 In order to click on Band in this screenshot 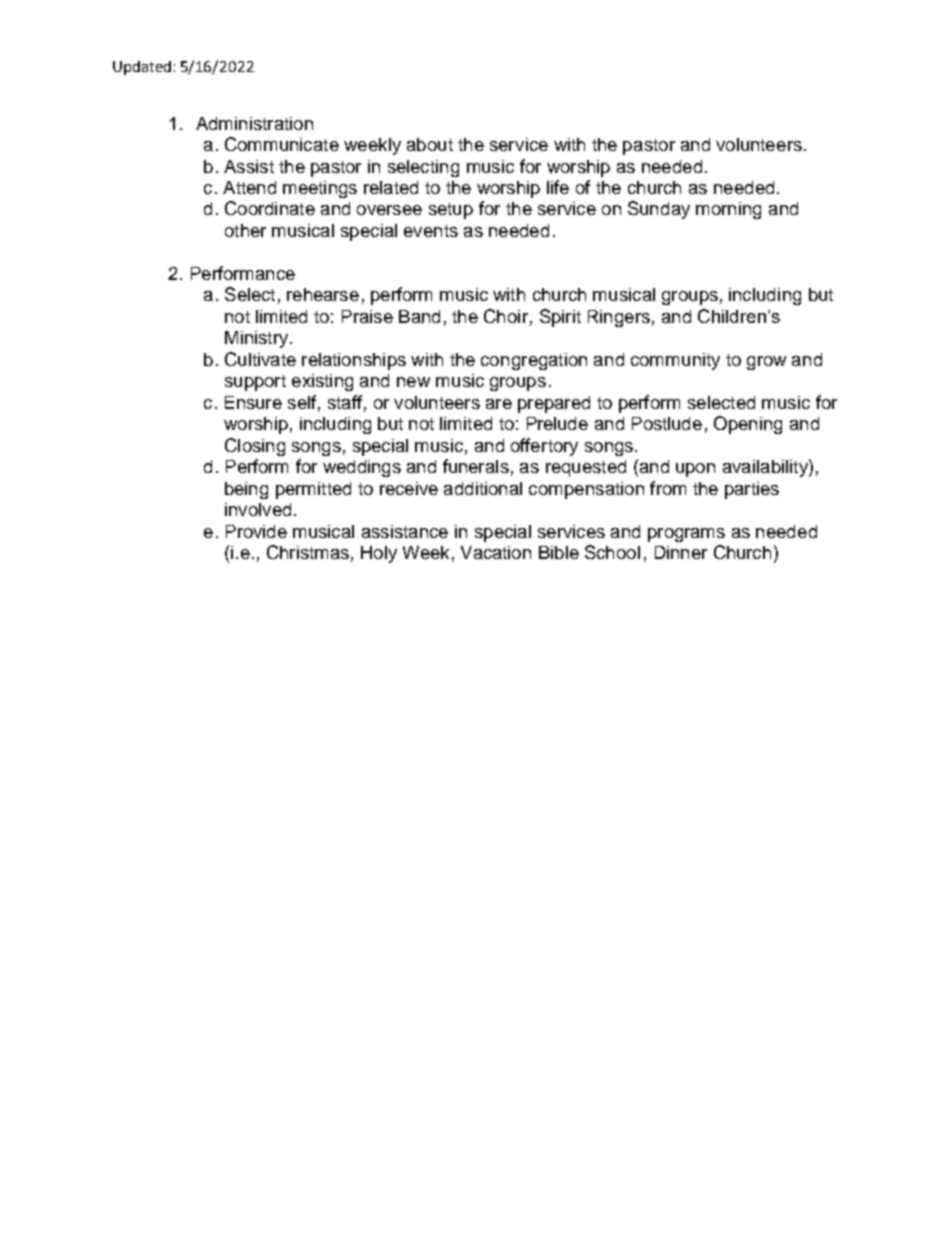, I will do `click(419, 316)`.
